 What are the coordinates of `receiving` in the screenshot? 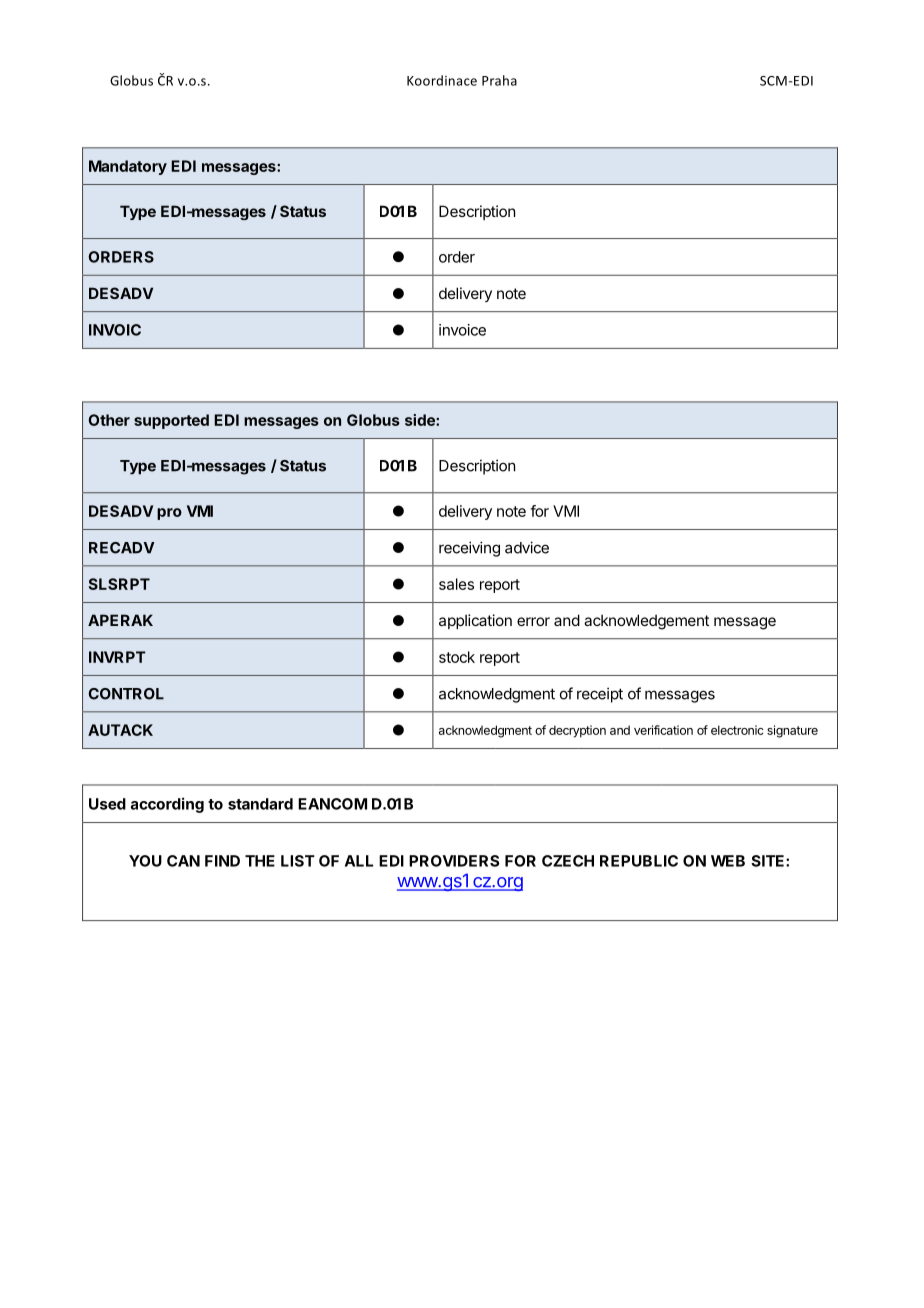 It's located at (469, 549).
